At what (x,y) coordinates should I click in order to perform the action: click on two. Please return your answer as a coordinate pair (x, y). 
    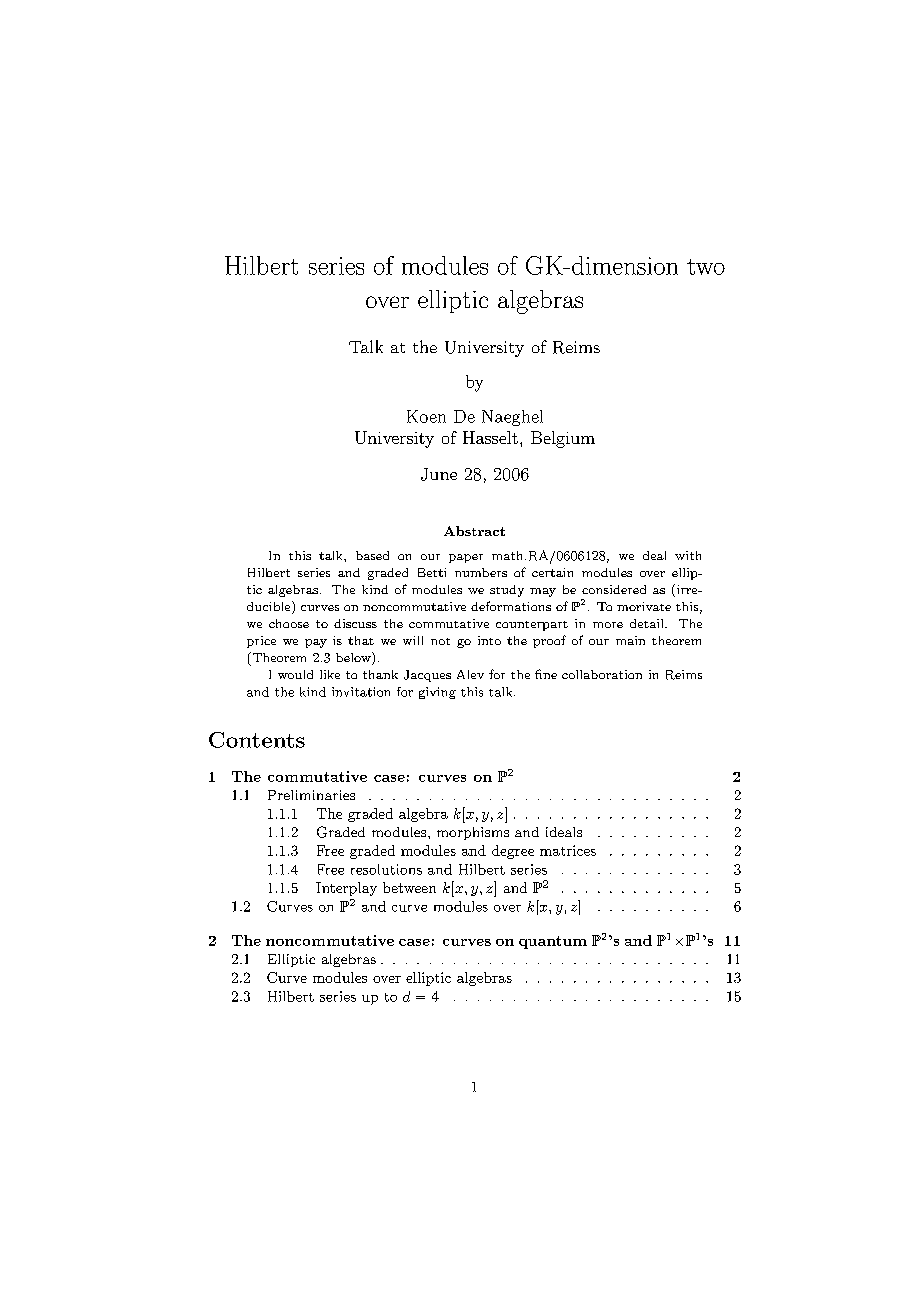
    Looking at the image, I should click on (706, 267).
